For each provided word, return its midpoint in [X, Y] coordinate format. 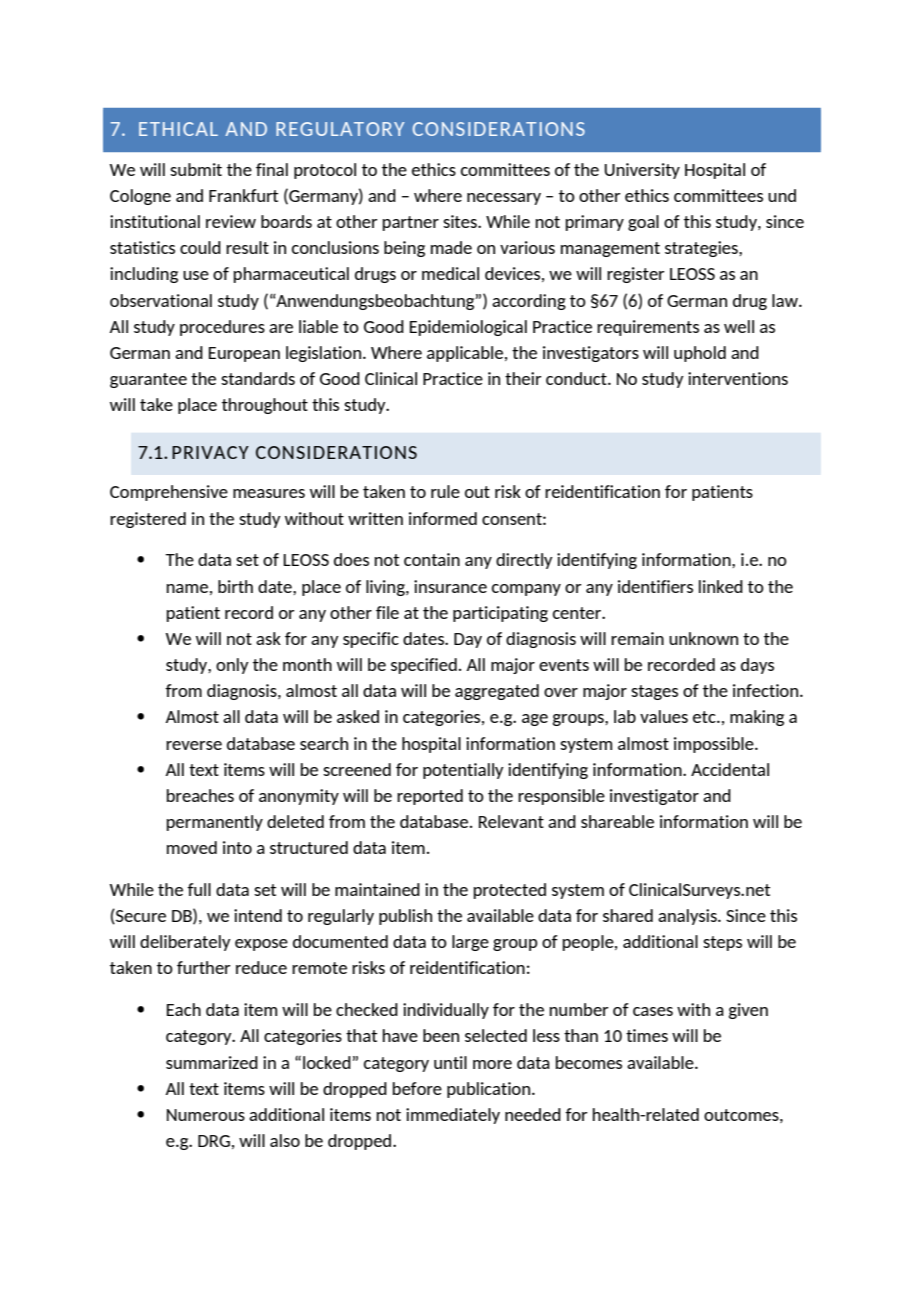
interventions [738, 378]
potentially [463, 771]
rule [445, 491]
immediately [453, 1116]
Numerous [206, 1115]
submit [196, 169]
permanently [215, 823]
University [642, 171]
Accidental [730, 769]
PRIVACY [210, 452]
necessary [504, 199]
